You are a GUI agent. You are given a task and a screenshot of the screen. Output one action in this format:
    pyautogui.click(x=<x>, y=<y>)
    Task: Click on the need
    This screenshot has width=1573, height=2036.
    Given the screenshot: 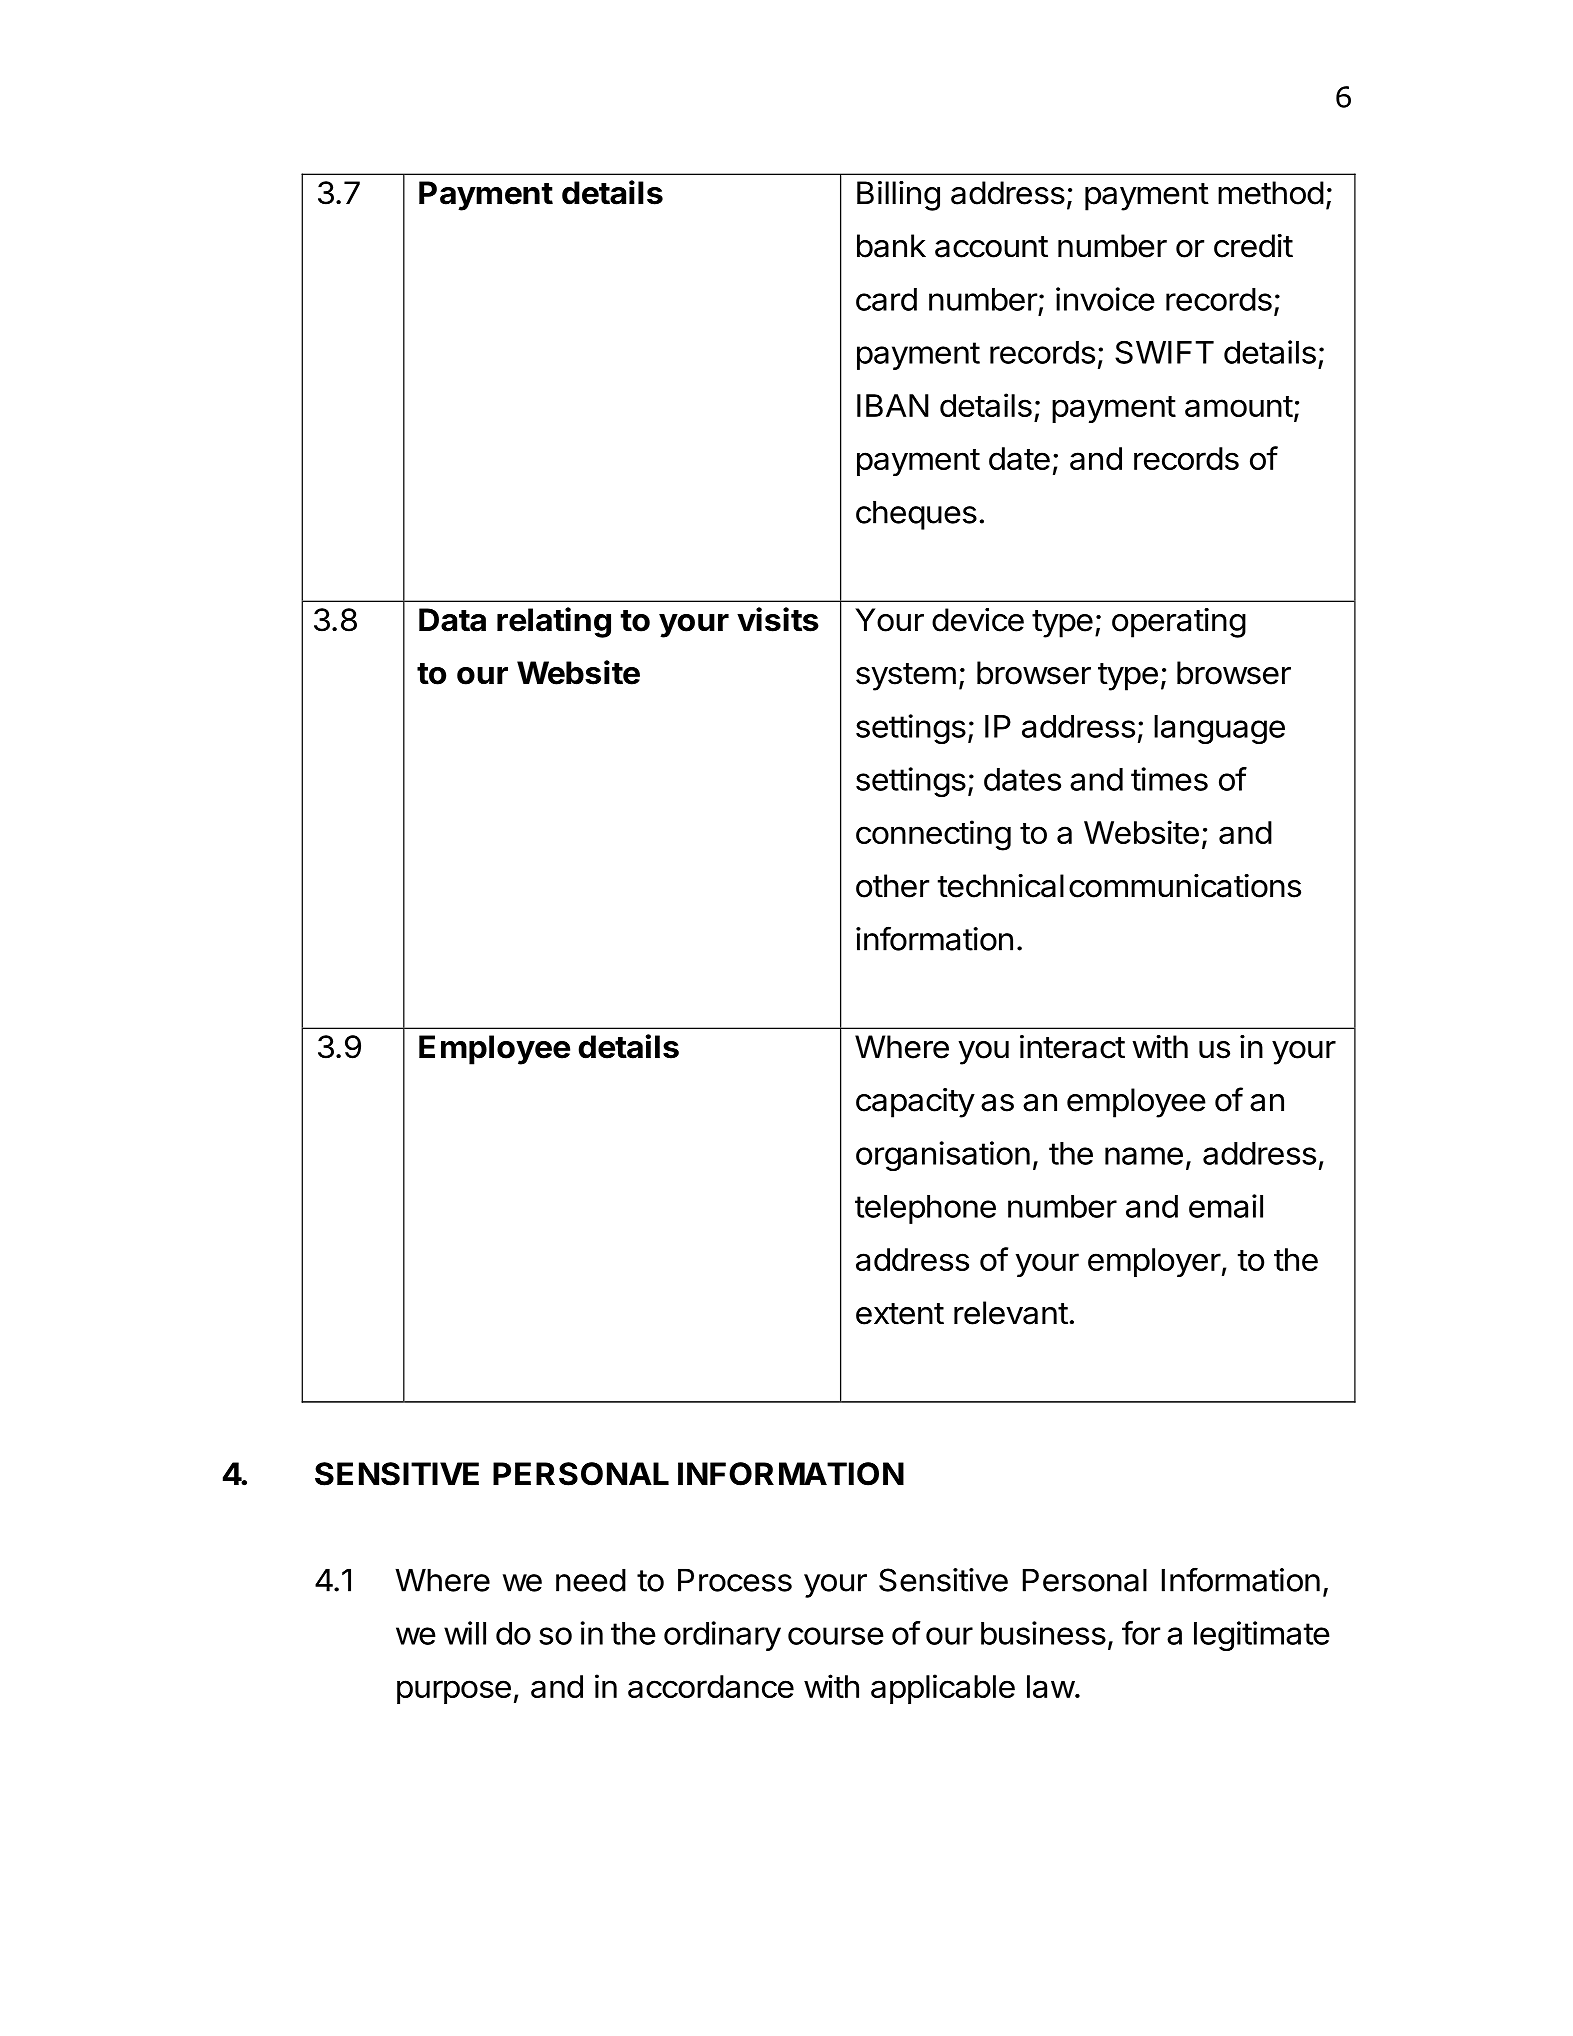 What is the action you would take?
    pyautogui.click(x=591, y=1580)
